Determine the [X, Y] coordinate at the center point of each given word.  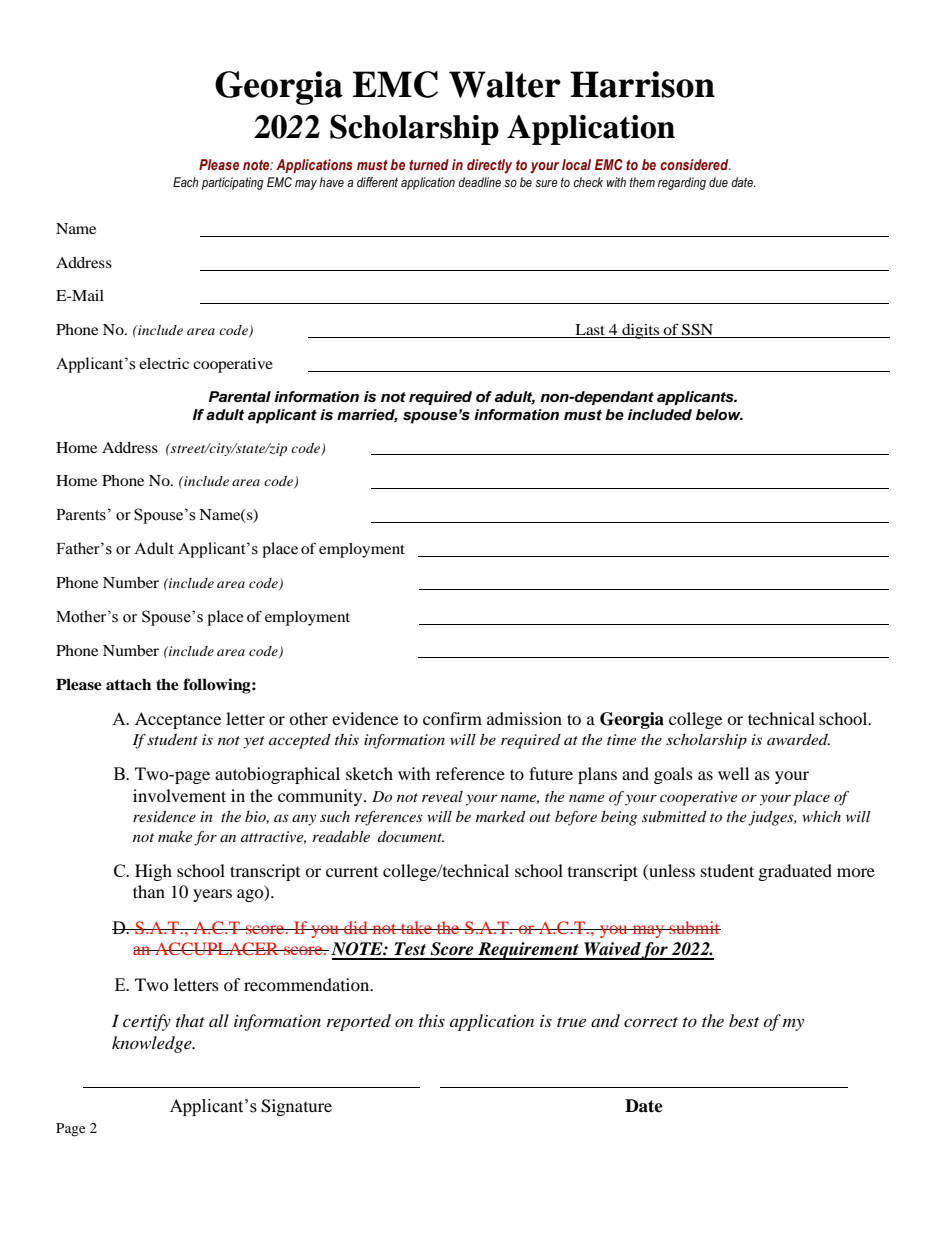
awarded [798, 739]
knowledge [153, 1044]
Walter [505, 84]
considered [695, 165]
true [571, 1022]
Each [186, 182]
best [744, 1020]
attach [128, 685]
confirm [452, 718]
